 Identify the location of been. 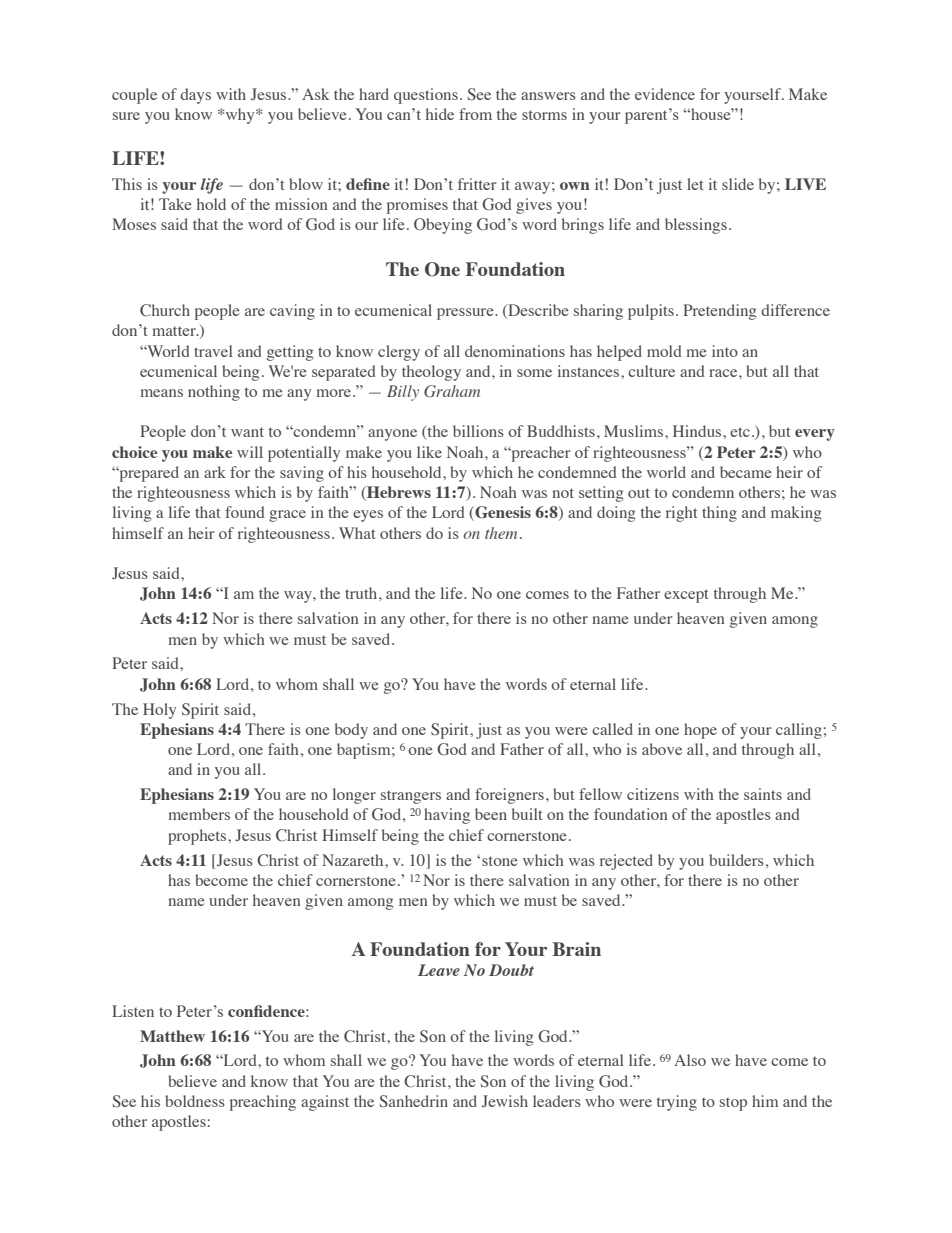
(491, 814).
